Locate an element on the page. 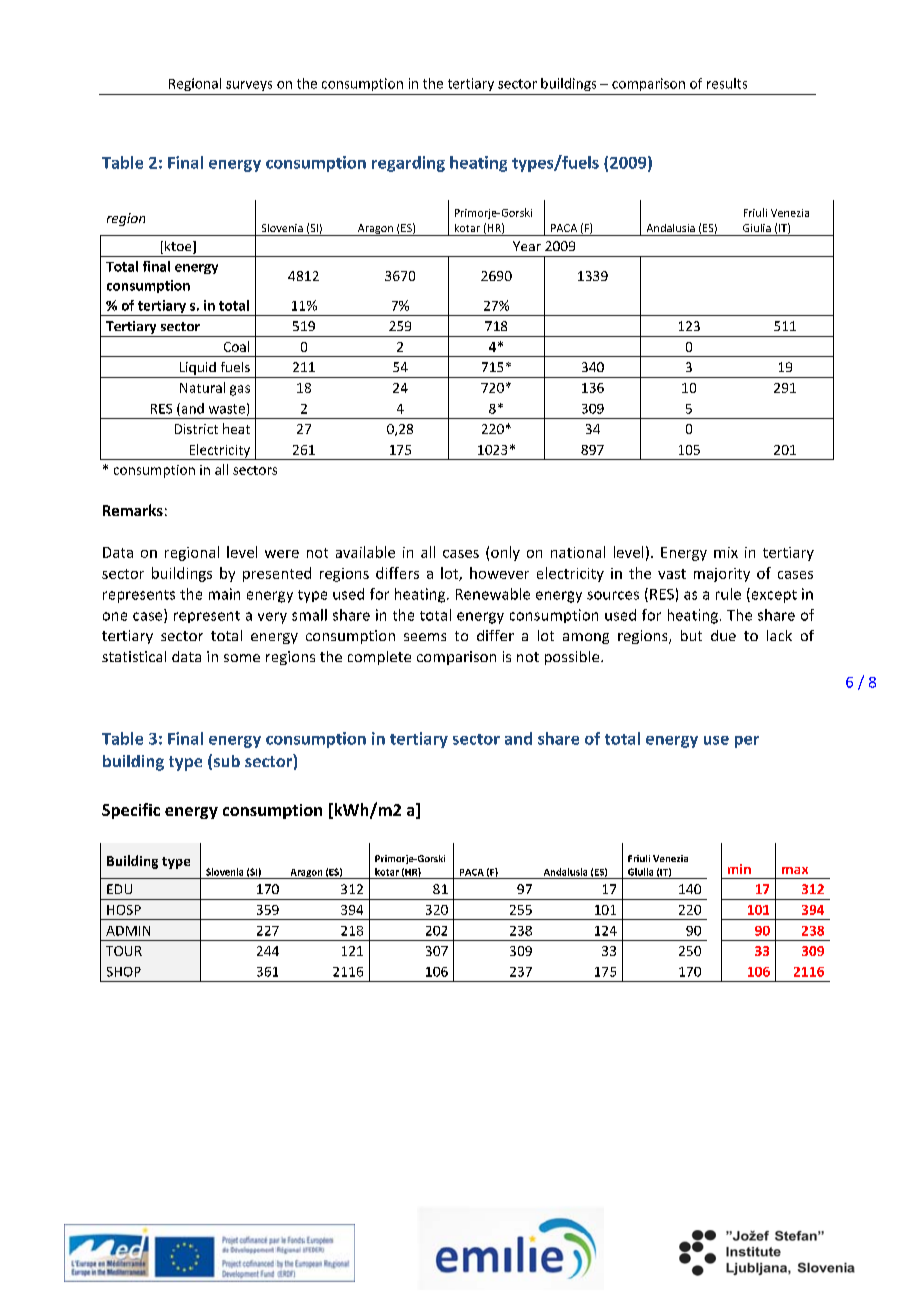  some is located at coordinates (242, 658).
